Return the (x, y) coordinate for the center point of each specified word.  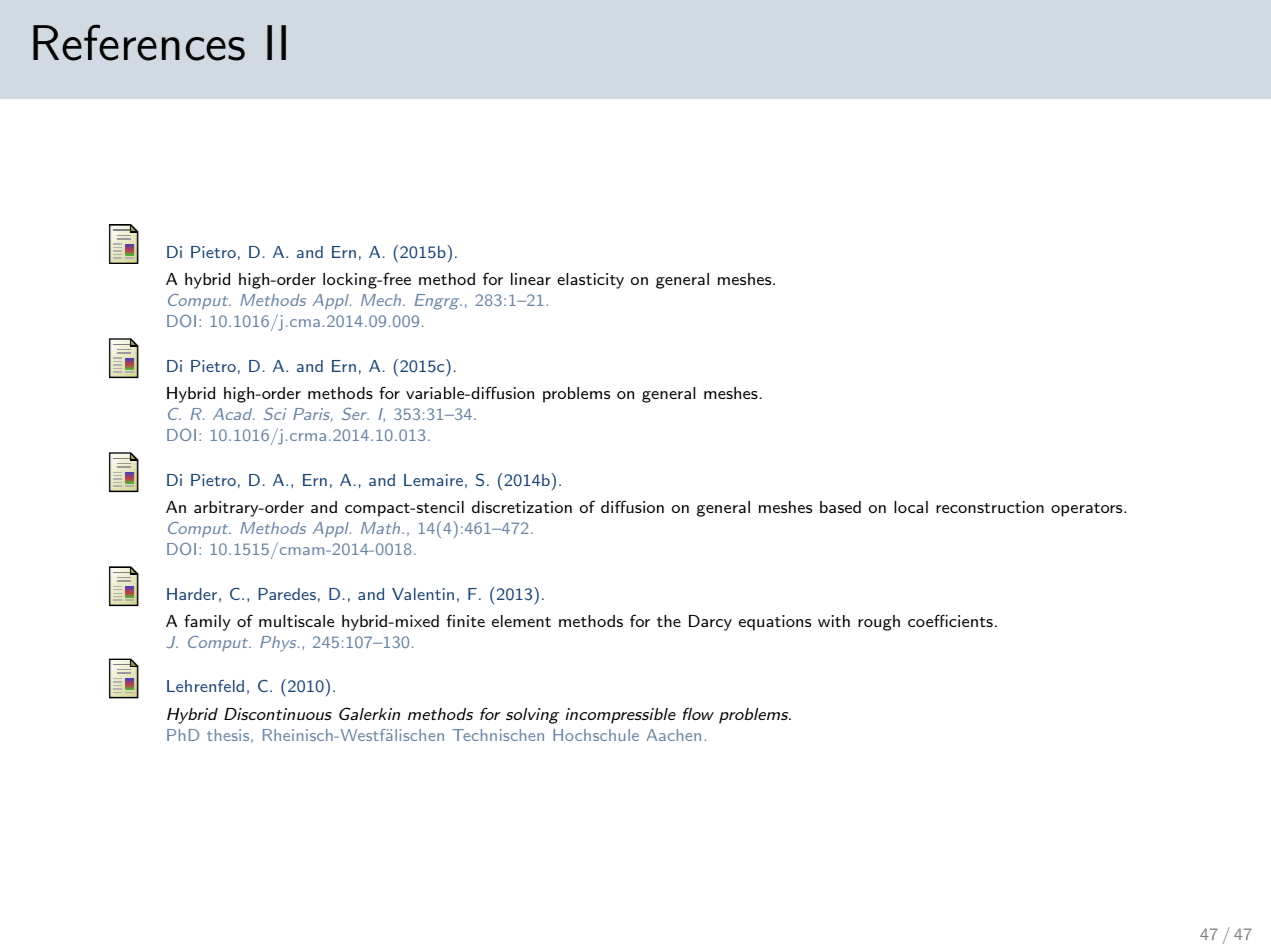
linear (531, 279)
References (139, 42)
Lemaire (433, 480)
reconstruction (990, 507)
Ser (355, 413)
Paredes (287, 594)
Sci (275, 413)
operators (1086, 510)
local (911, 507)
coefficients (950, 620)
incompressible (621, 716)
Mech (381, 300)
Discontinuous (278, 714)
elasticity (590, 281)
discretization (522, 507)
